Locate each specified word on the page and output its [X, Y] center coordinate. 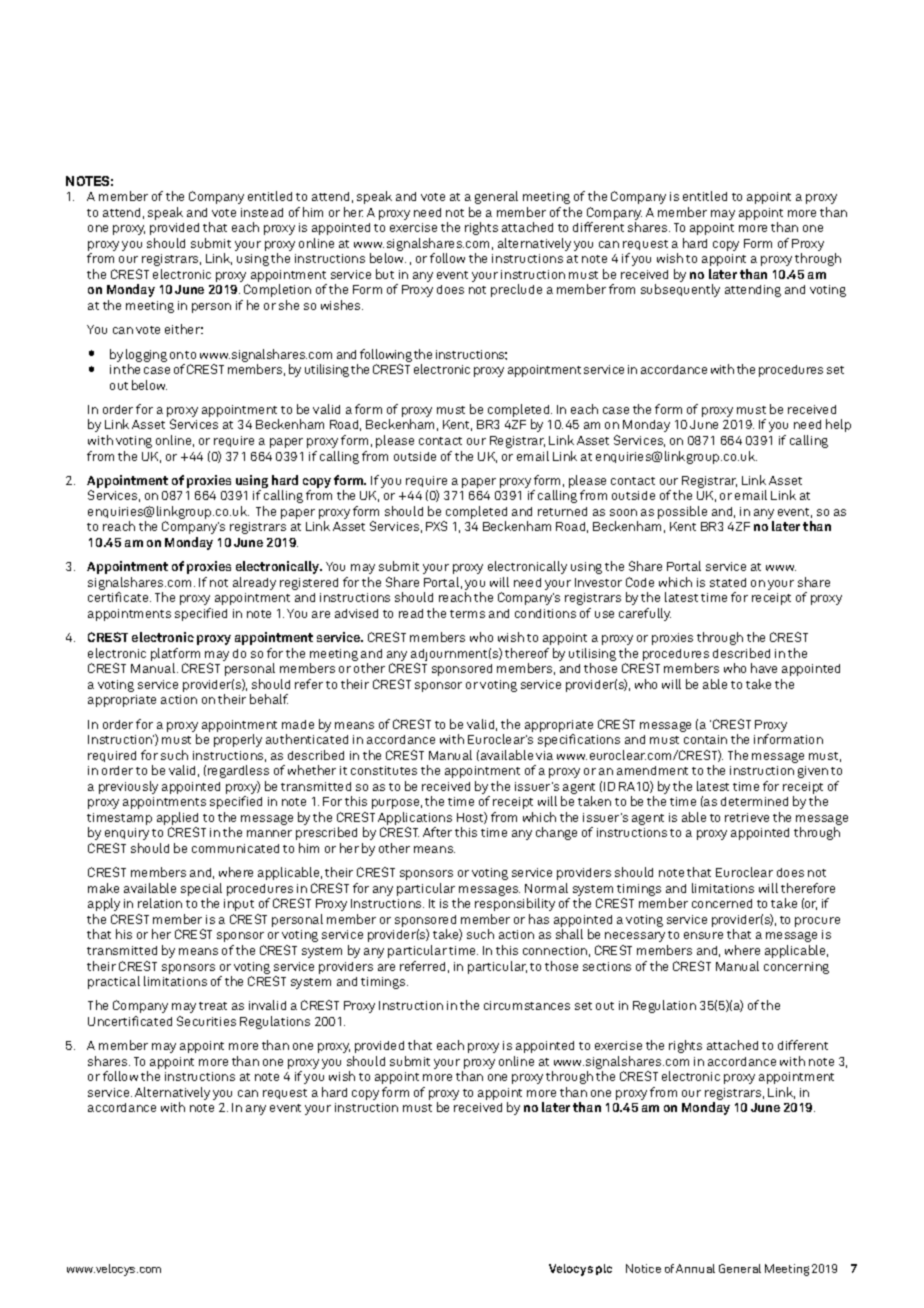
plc [604, 1269]
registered [309, 584]
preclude [516, 290]
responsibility [515, 904]
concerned [722, 903]
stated [728, 582]
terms [467, 614]
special [201, 889]
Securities [206, 1021]
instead [262, 212]
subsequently [680, 290]
